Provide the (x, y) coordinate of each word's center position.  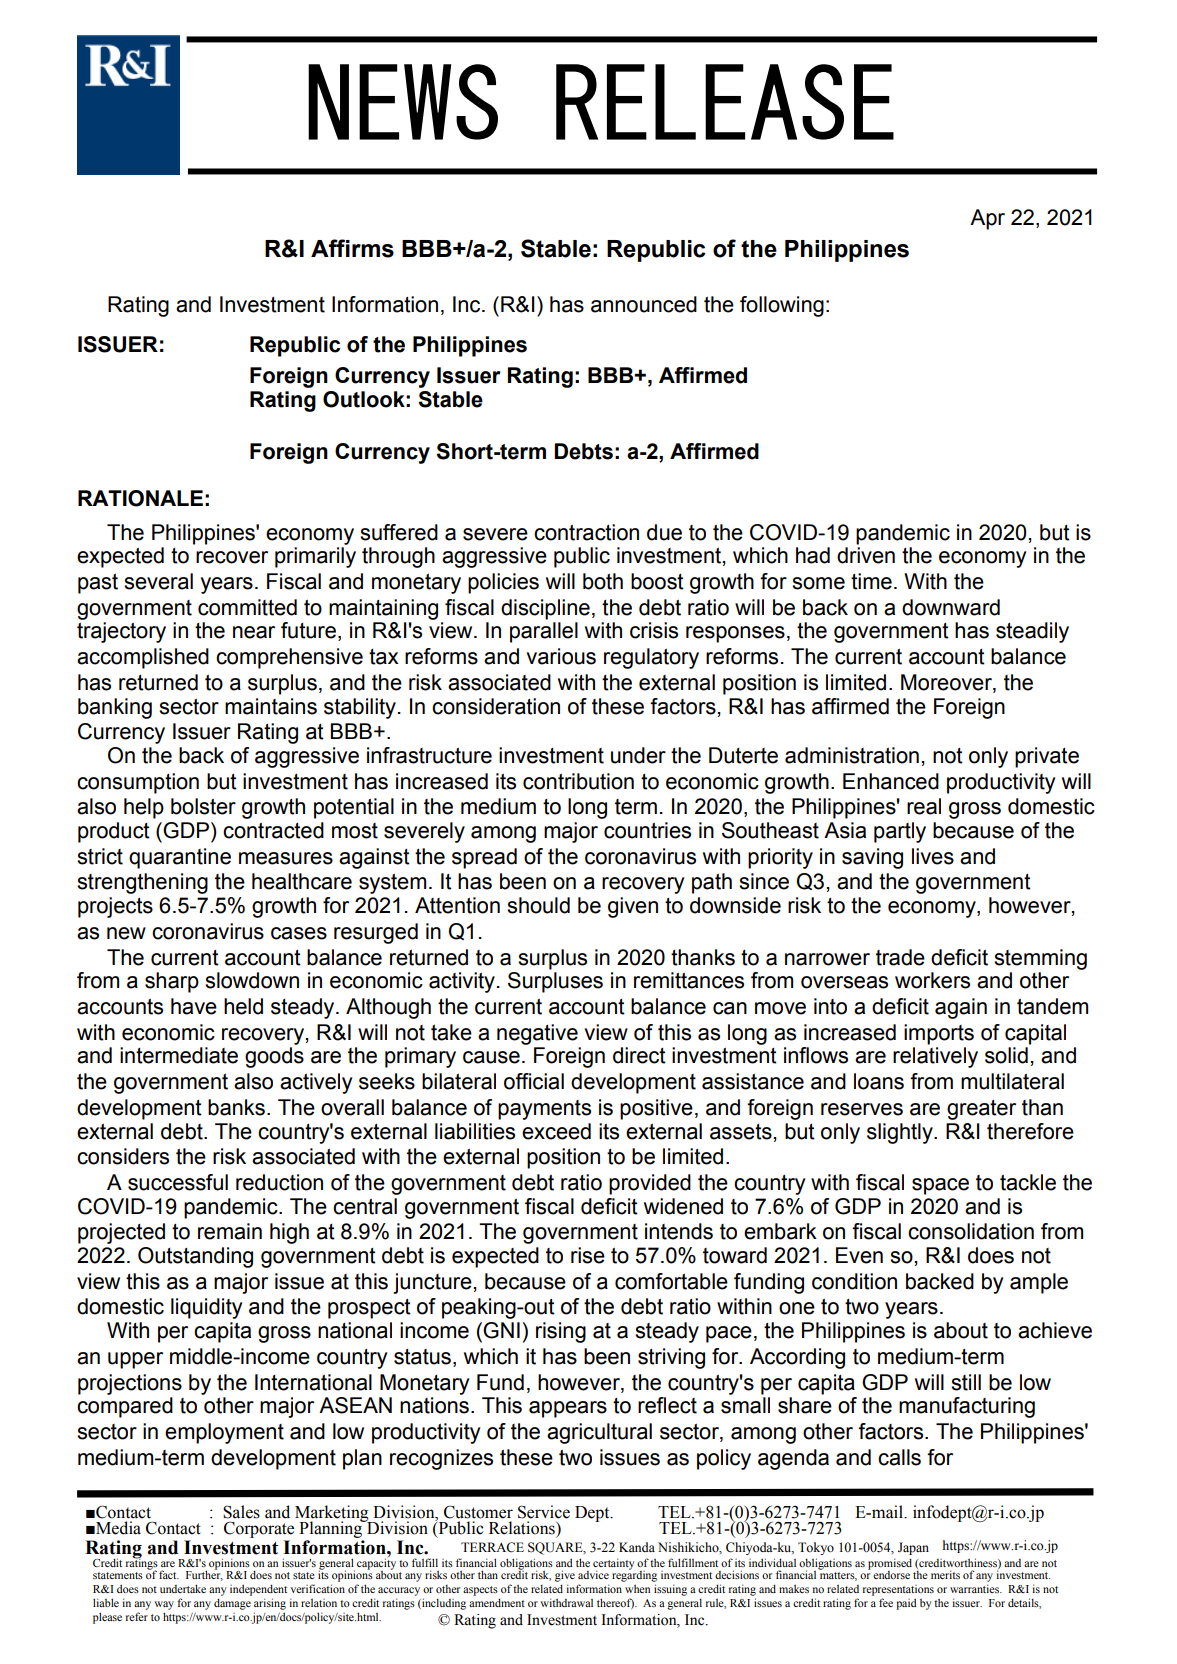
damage (232, 1604)
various (561, 656)
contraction (586, 532)
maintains (271, 706)
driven (866, 555)
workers (932, 980)
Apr (987, 219)
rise (588, 1255)
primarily (315, 557)
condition (854, 1281)
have (194, 1006)
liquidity (206, 1308)
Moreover (947, 683)
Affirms (352, 248)
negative (537, 1034)
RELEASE (725, 102)
